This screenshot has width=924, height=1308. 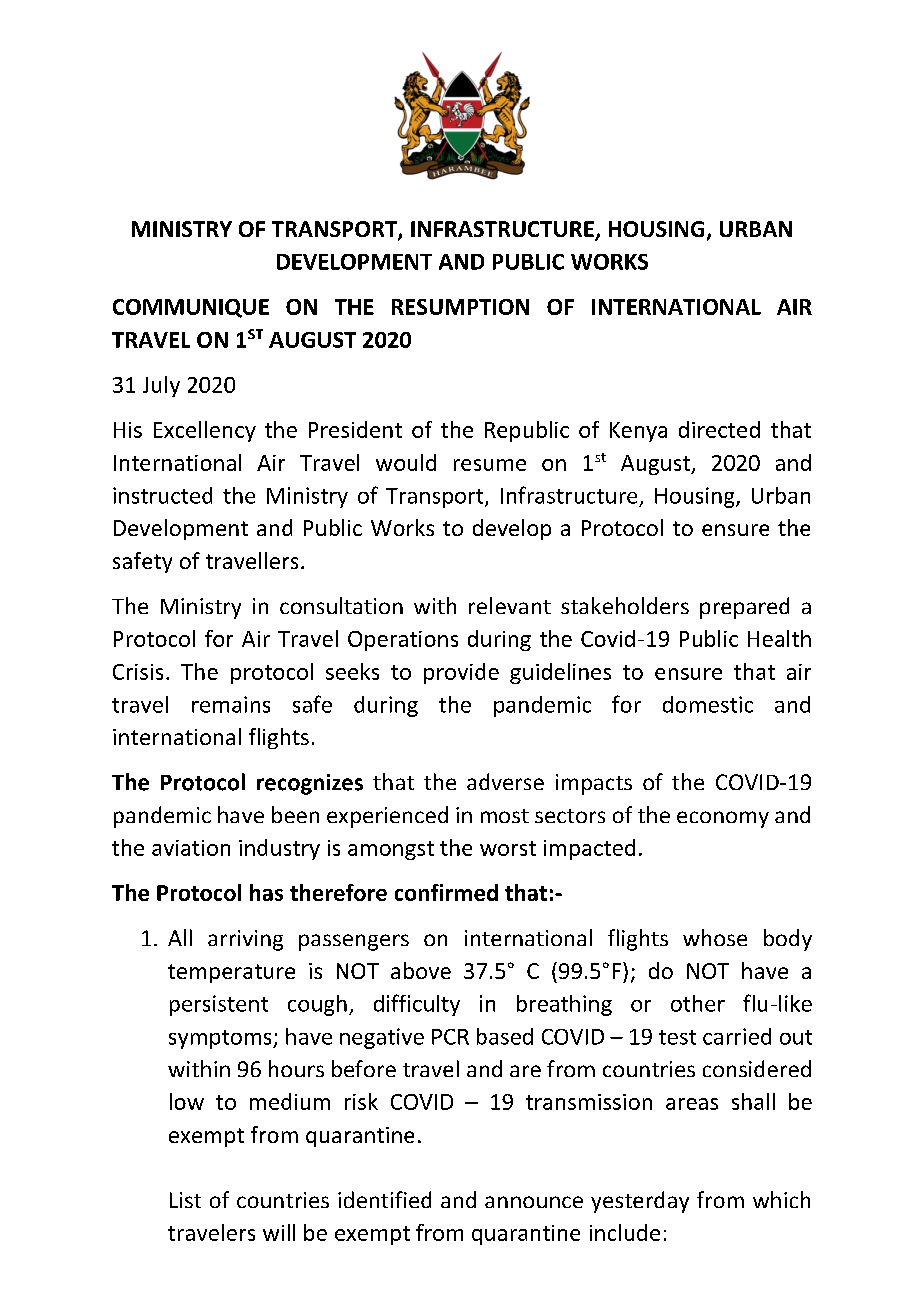 I want to click on COMMUNIQUE, so click(x=191, y=308).
